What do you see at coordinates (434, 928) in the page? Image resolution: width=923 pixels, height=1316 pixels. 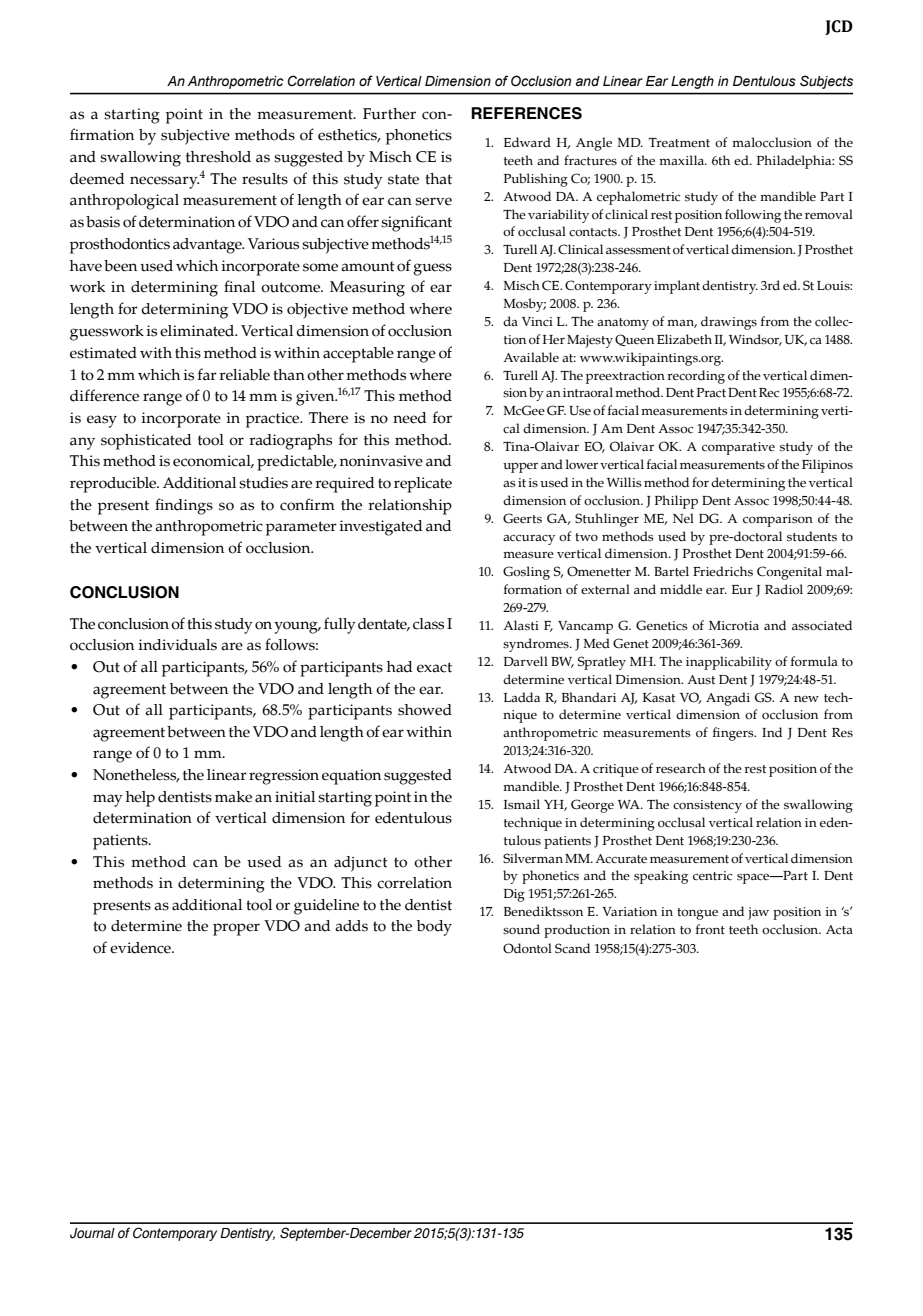 I see `body` at bounding box center [434, 928].
